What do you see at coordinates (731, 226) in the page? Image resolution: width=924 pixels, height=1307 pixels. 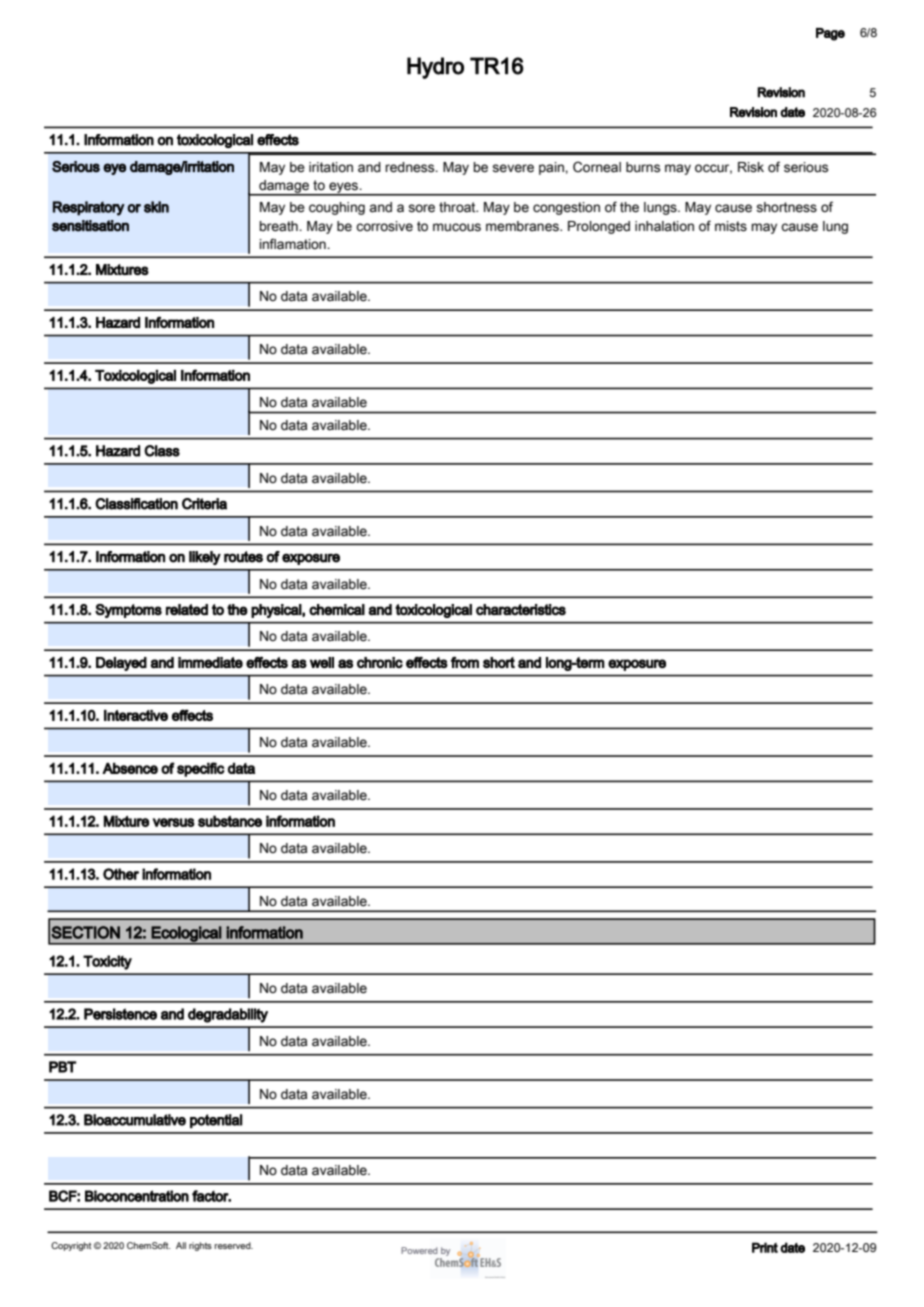 I see `mists` at bounding box center [731, 226].
